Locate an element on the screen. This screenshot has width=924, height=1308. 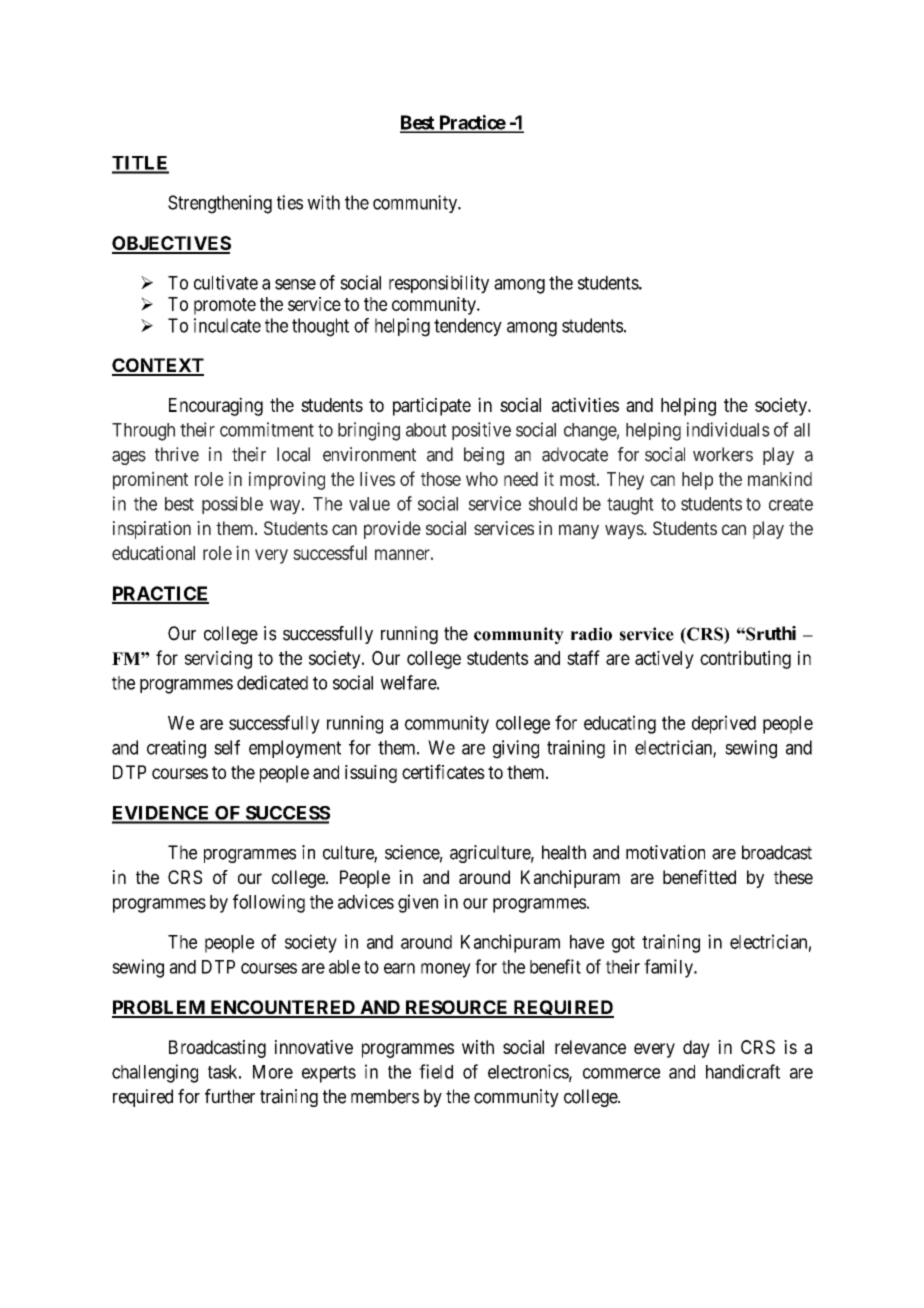
self is located at coordinates (227, 747).
